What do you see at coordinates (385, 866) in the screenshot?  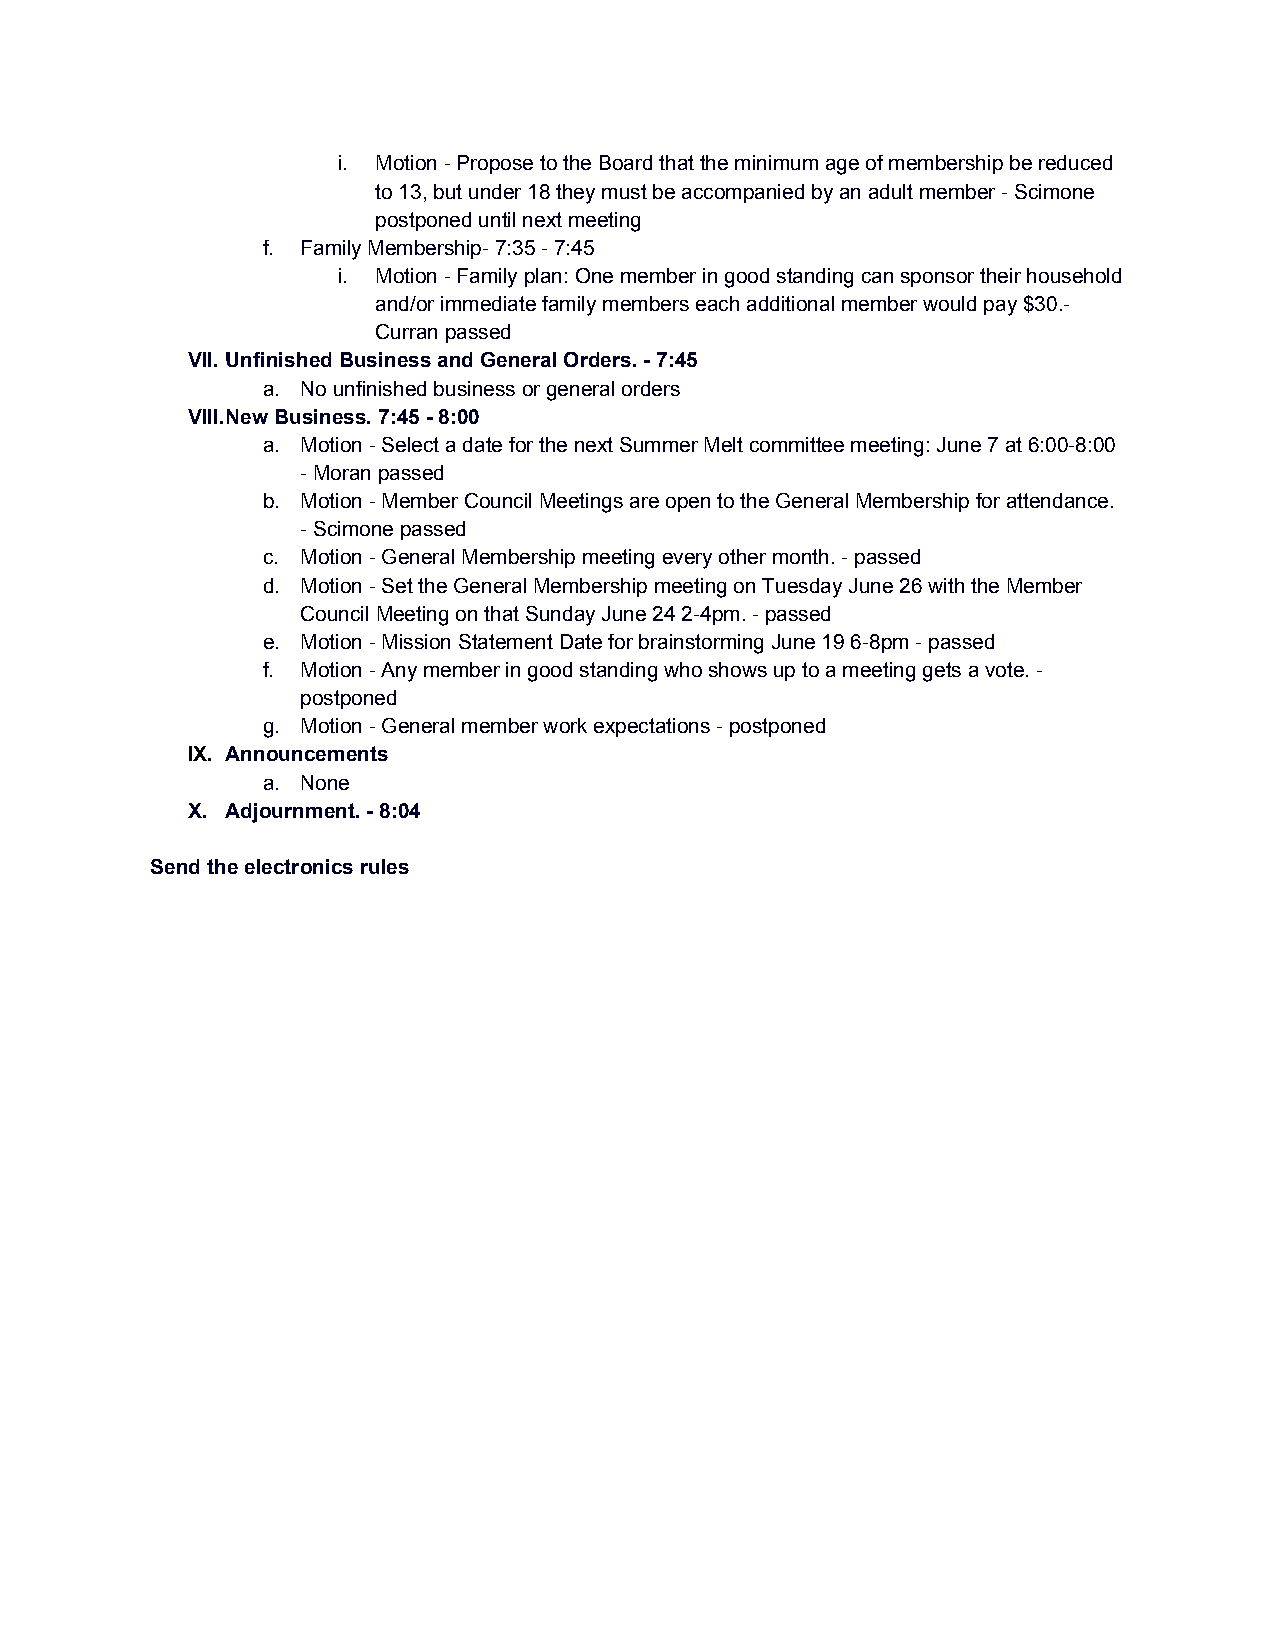 I see `rules` at bounding box center [385, 866].
